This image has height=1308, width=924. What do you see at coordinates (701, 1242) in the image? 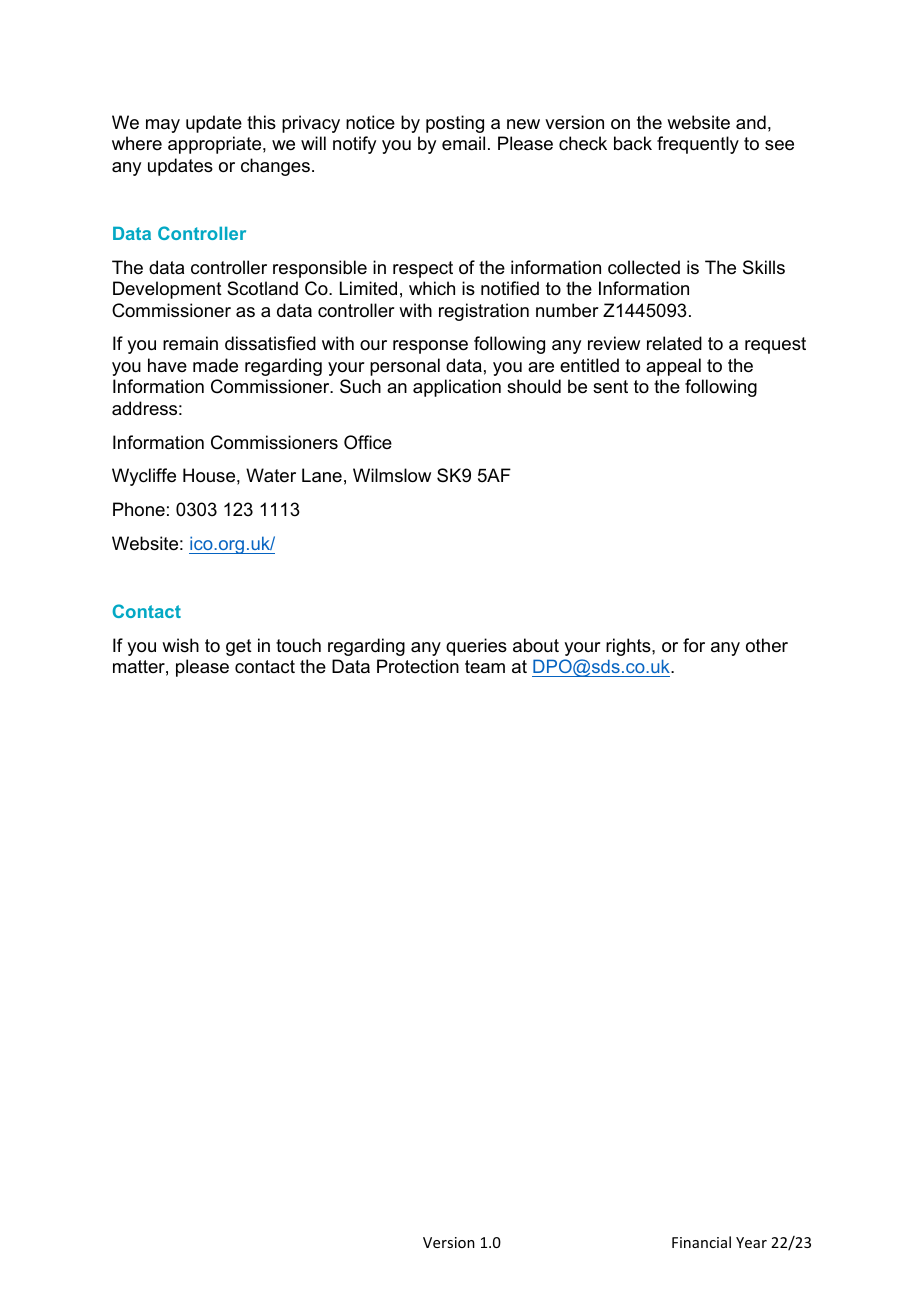
I see `Financial` at bounding box center [701, 1242].
